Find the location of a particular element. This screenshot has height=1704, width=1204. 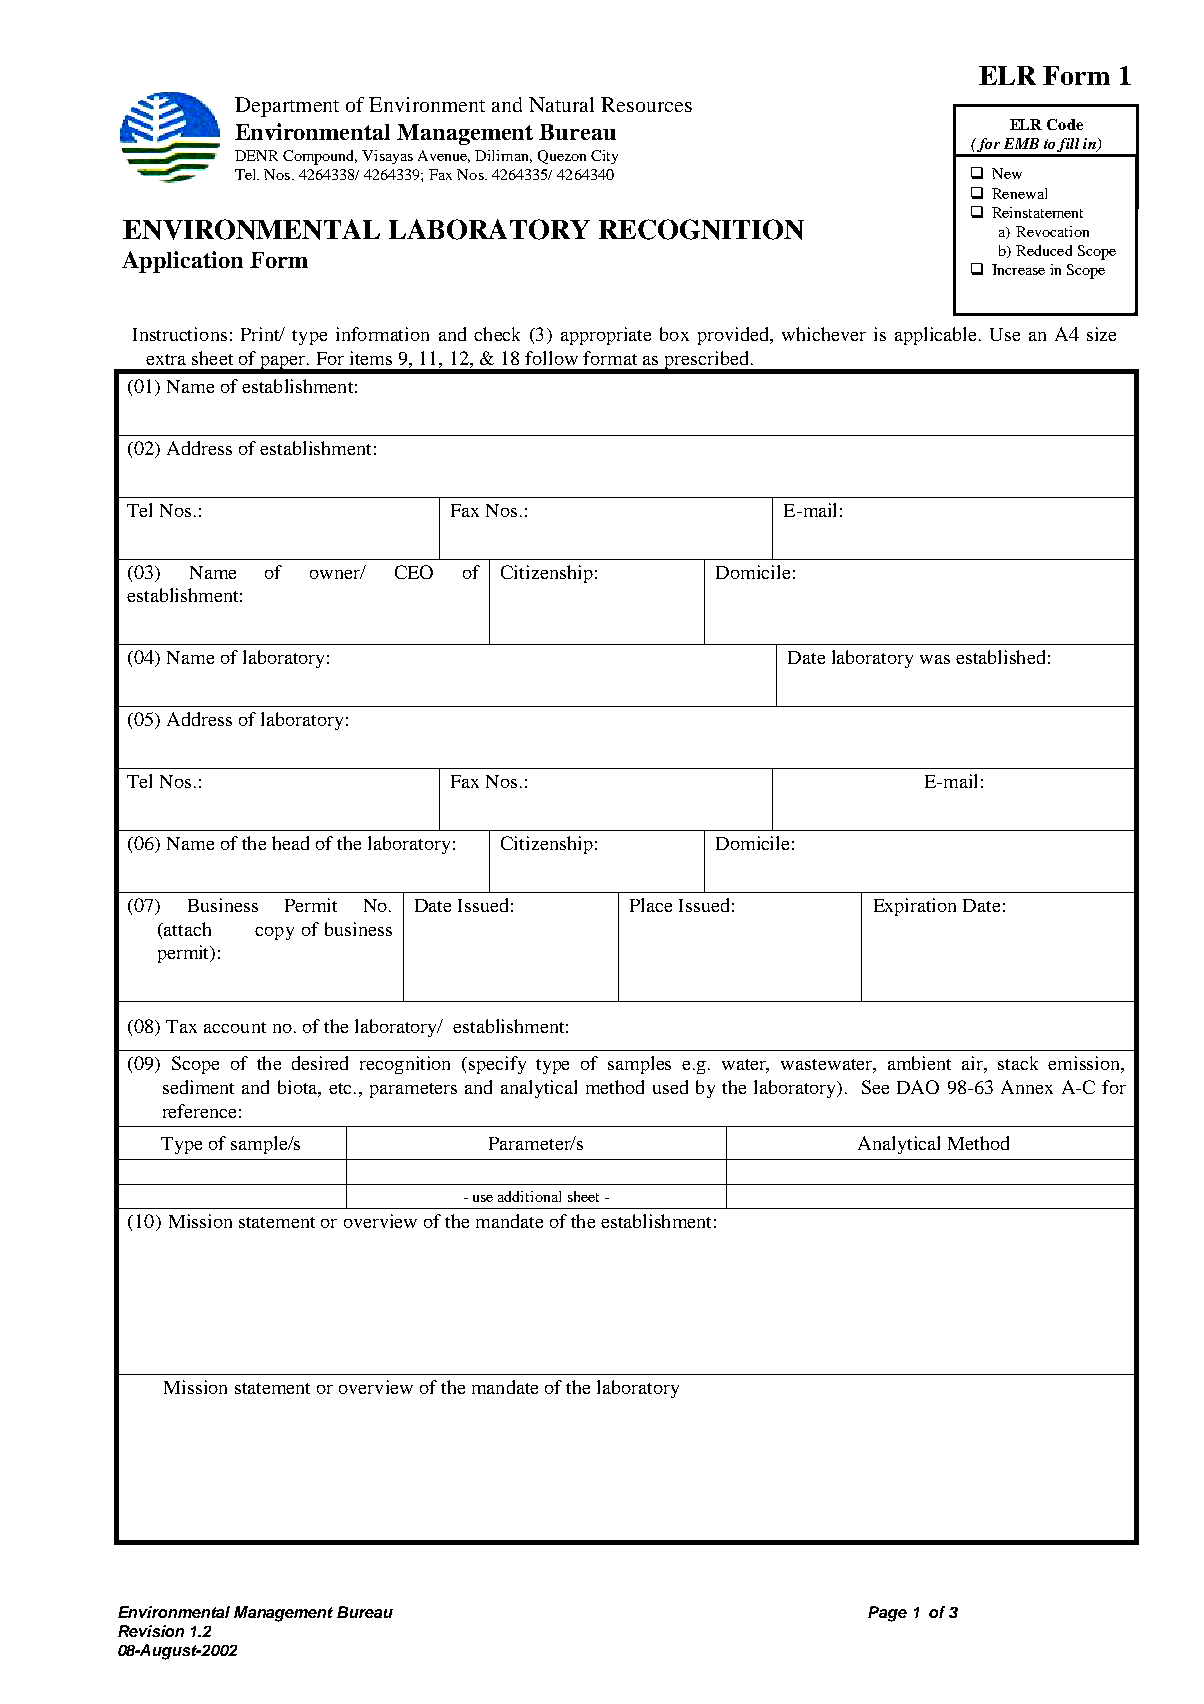

CEO is located at coordinates (414, 572).
